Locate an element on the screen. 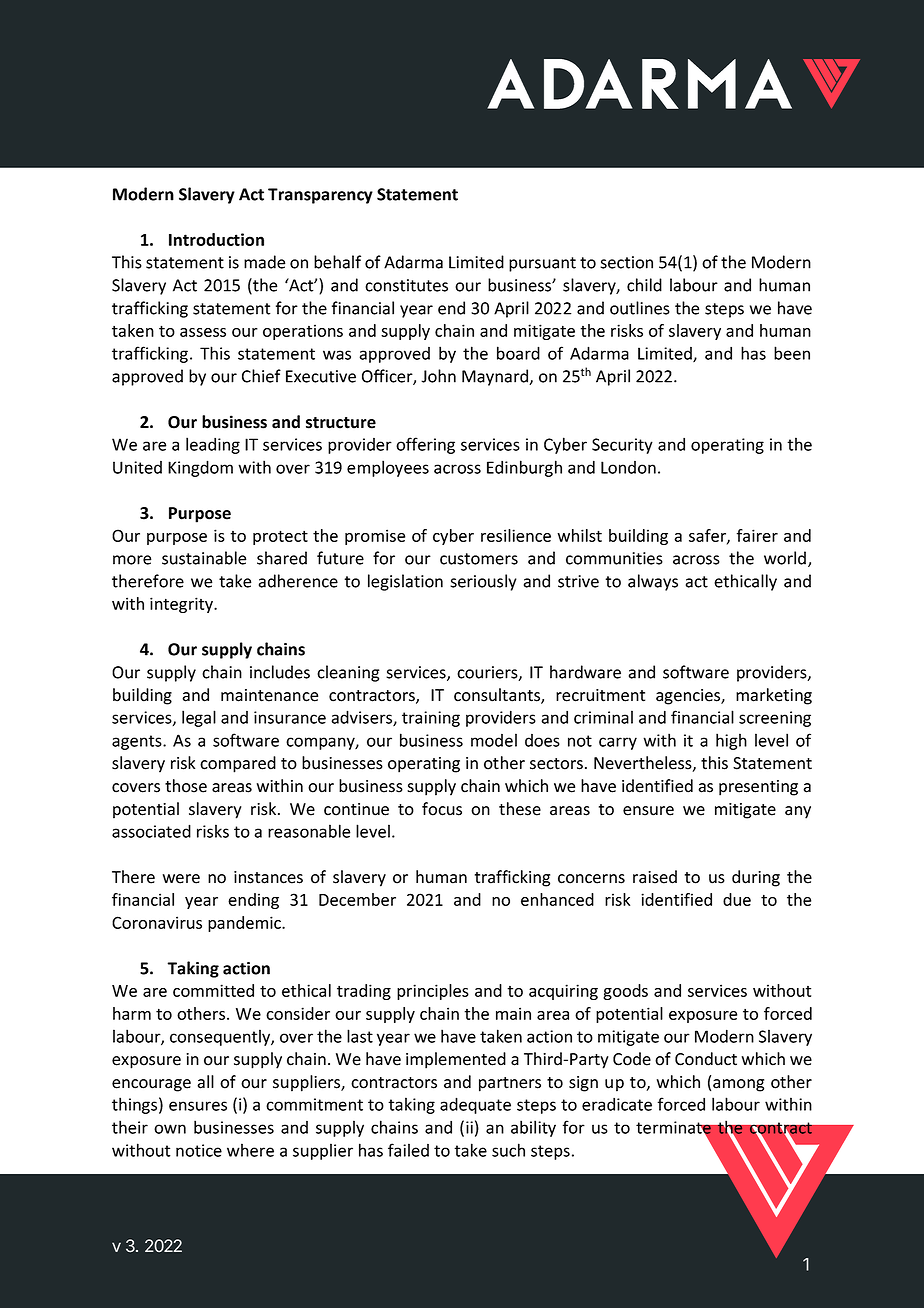  among is located at coordinates (738, 1085).
